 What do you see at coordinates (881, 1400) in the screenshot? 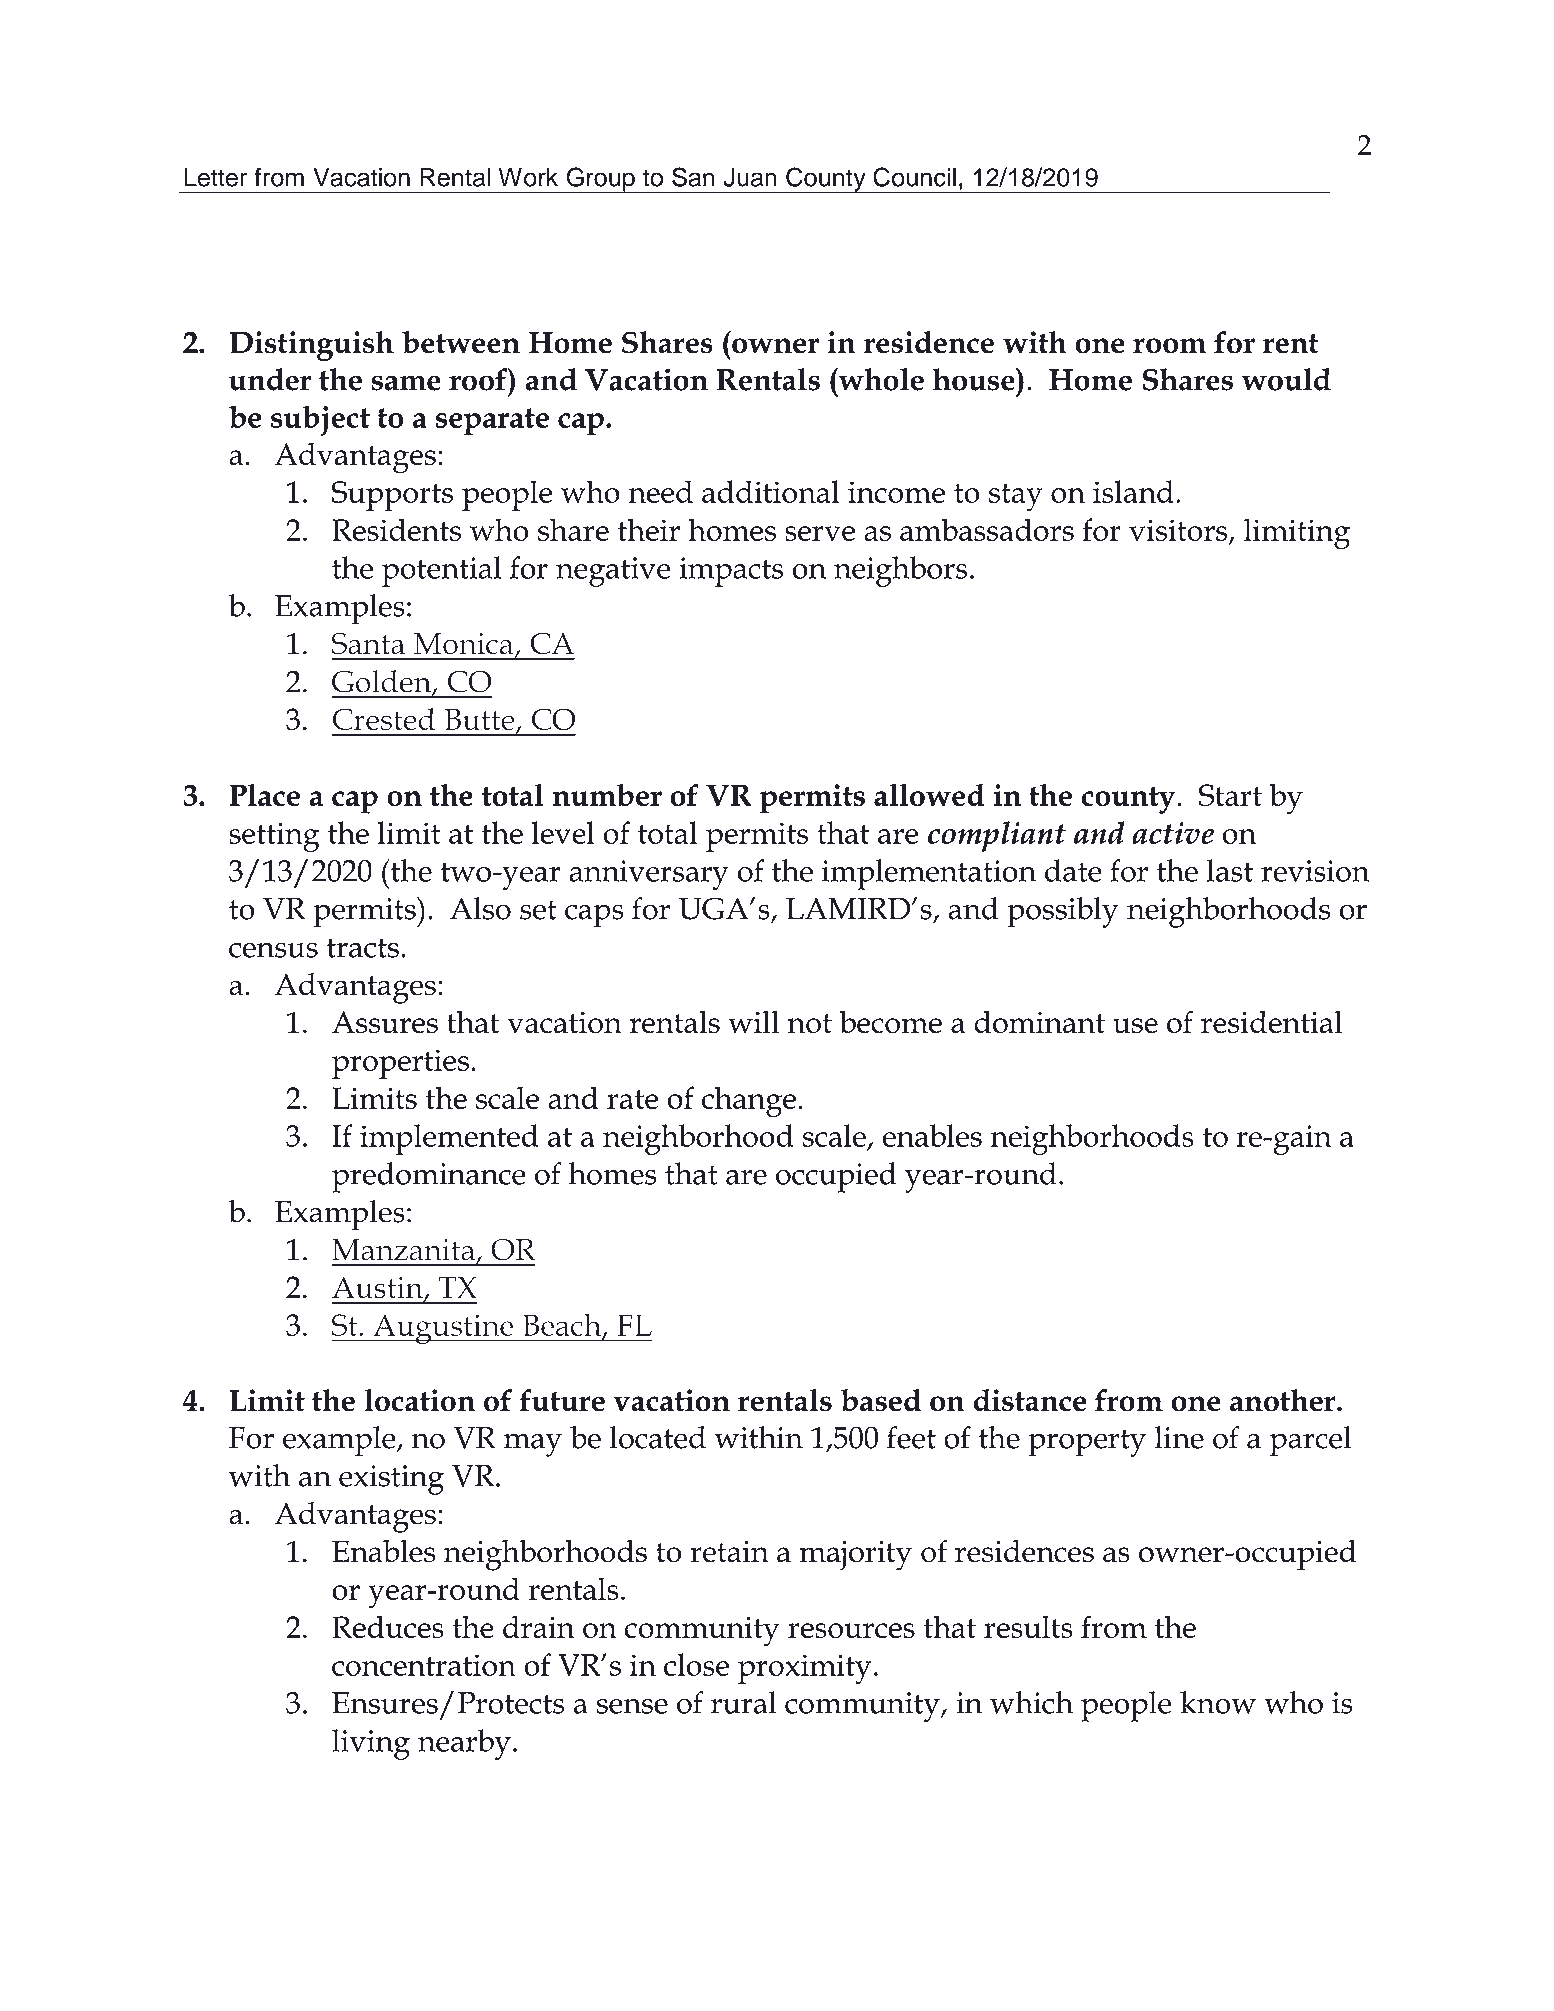
I see `based` at bounding box center [881, 1400].
